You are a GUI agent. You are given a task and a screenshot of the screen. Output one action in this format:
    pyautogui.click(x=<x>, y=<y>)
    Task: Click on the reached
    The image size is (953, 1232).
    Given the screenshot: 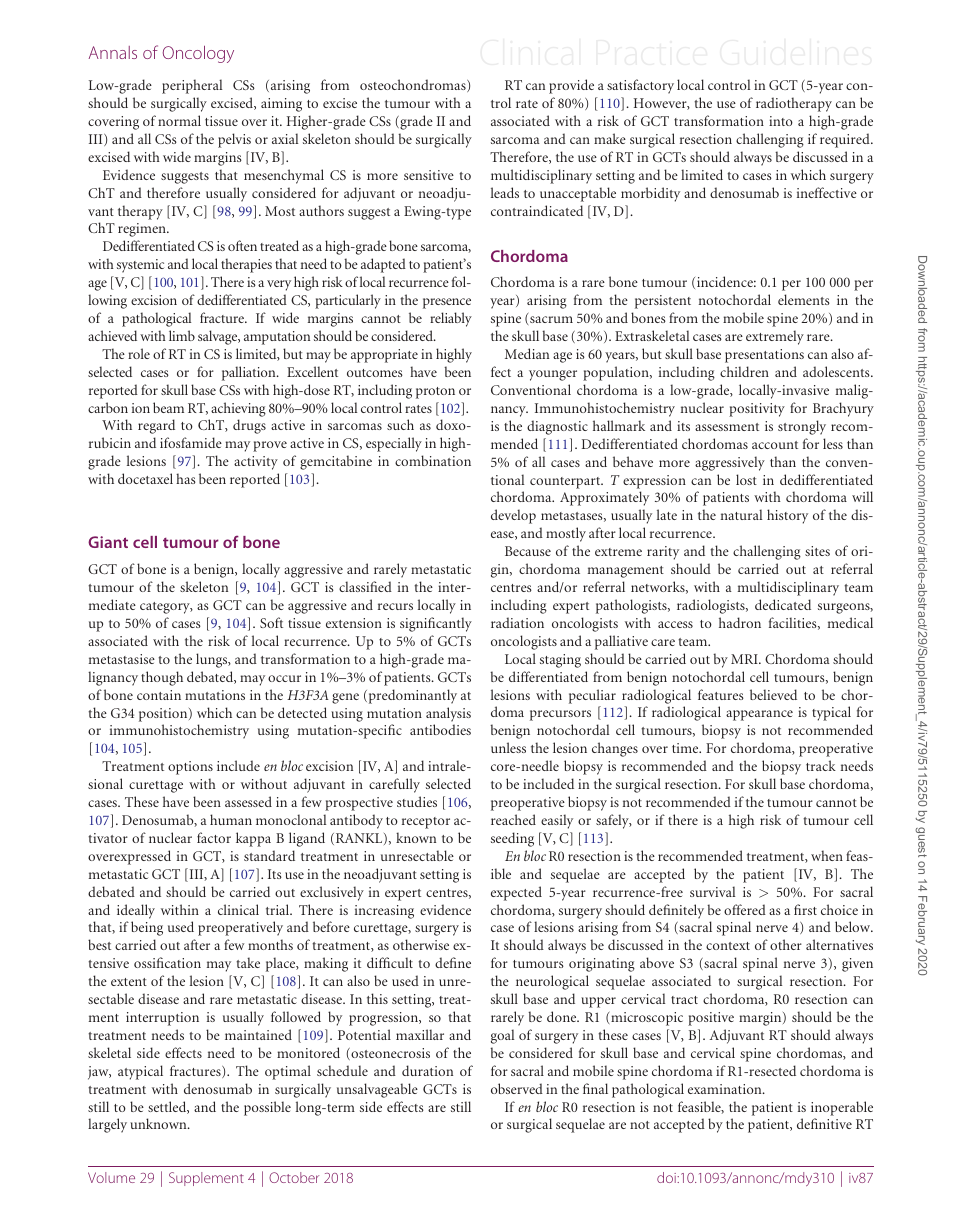 What is the action you would take?
    pyautogui.click(x=513, y=819)
